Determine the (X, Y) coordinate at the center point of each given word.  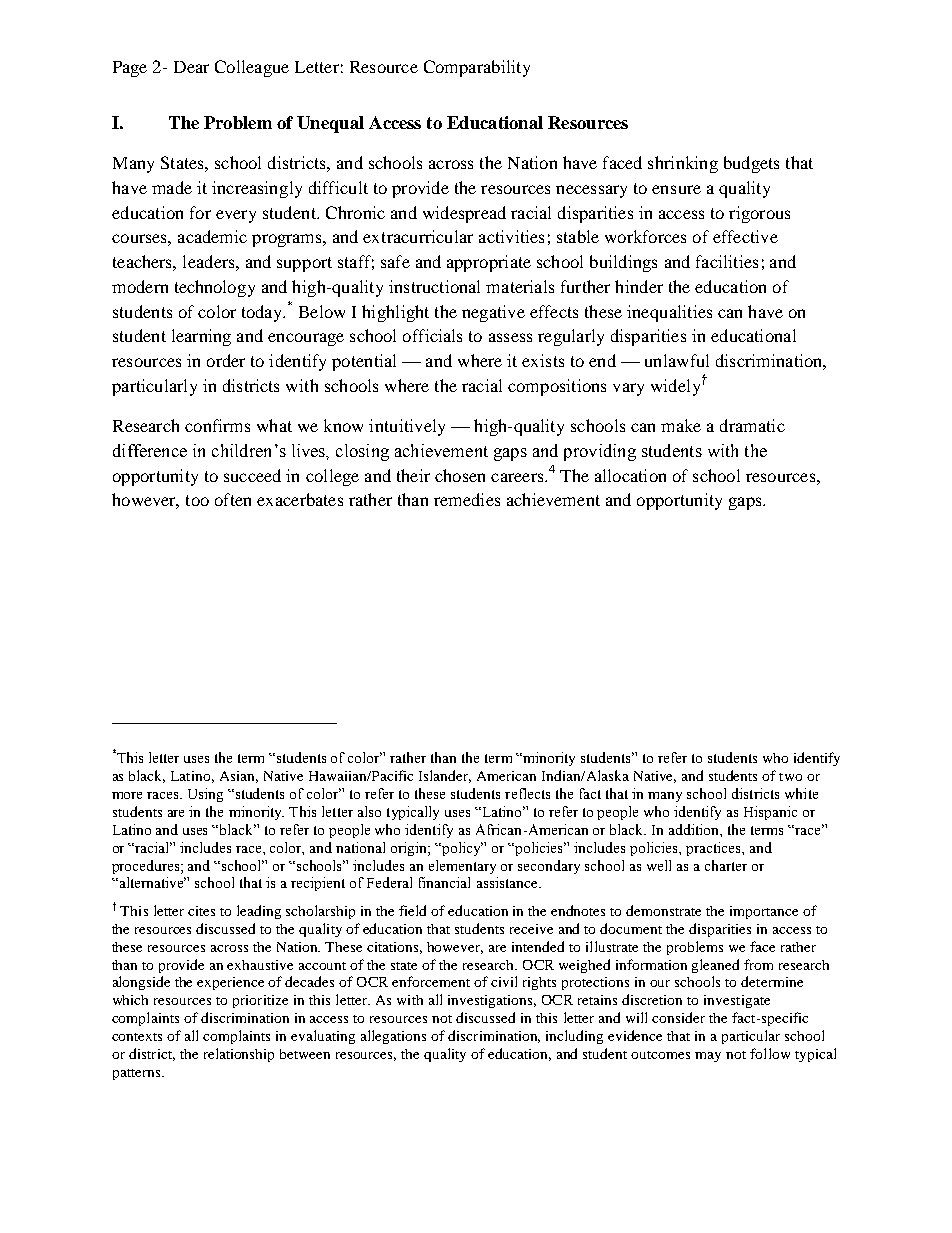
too (197, 500)
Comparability (477, 68)
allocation (630, 475)
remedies (467, 499)
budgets (751, 164)
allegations (393, 1037)
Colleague (252, 68)
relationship (239, 1055)
